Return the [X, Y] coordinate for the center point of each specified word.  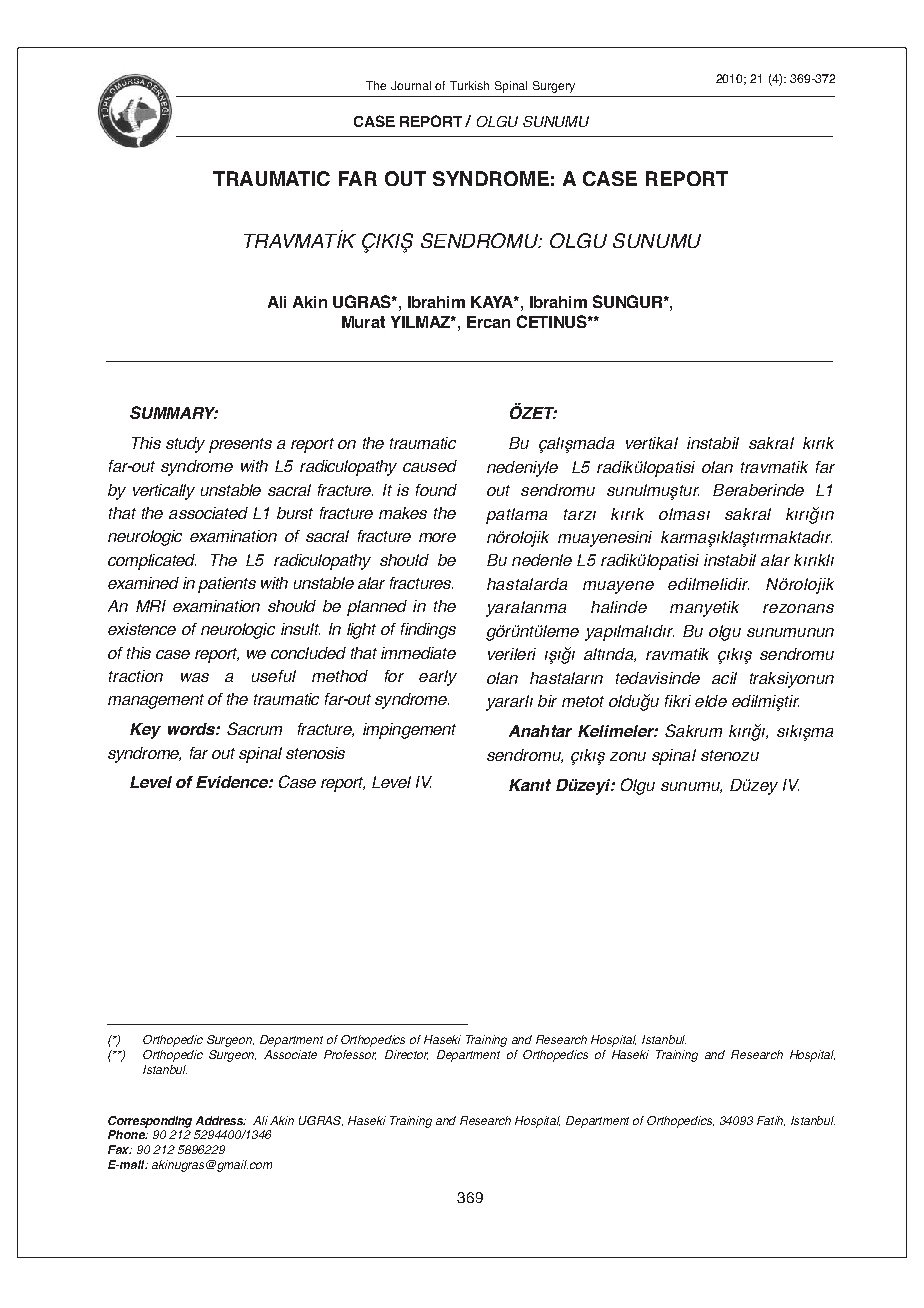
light [361, 631]
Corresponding [150, 1122]
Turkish [469, 85]
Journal [411, 85]
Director [406, 1055]
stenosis [315, 753]
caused [430, 466]
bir [547, 701]
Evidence [233, 782]
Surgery [554, 87]
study [185, 445]
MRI [151, 606]
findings [428, 631]
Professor [350, 1055]
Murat [363, 322]
